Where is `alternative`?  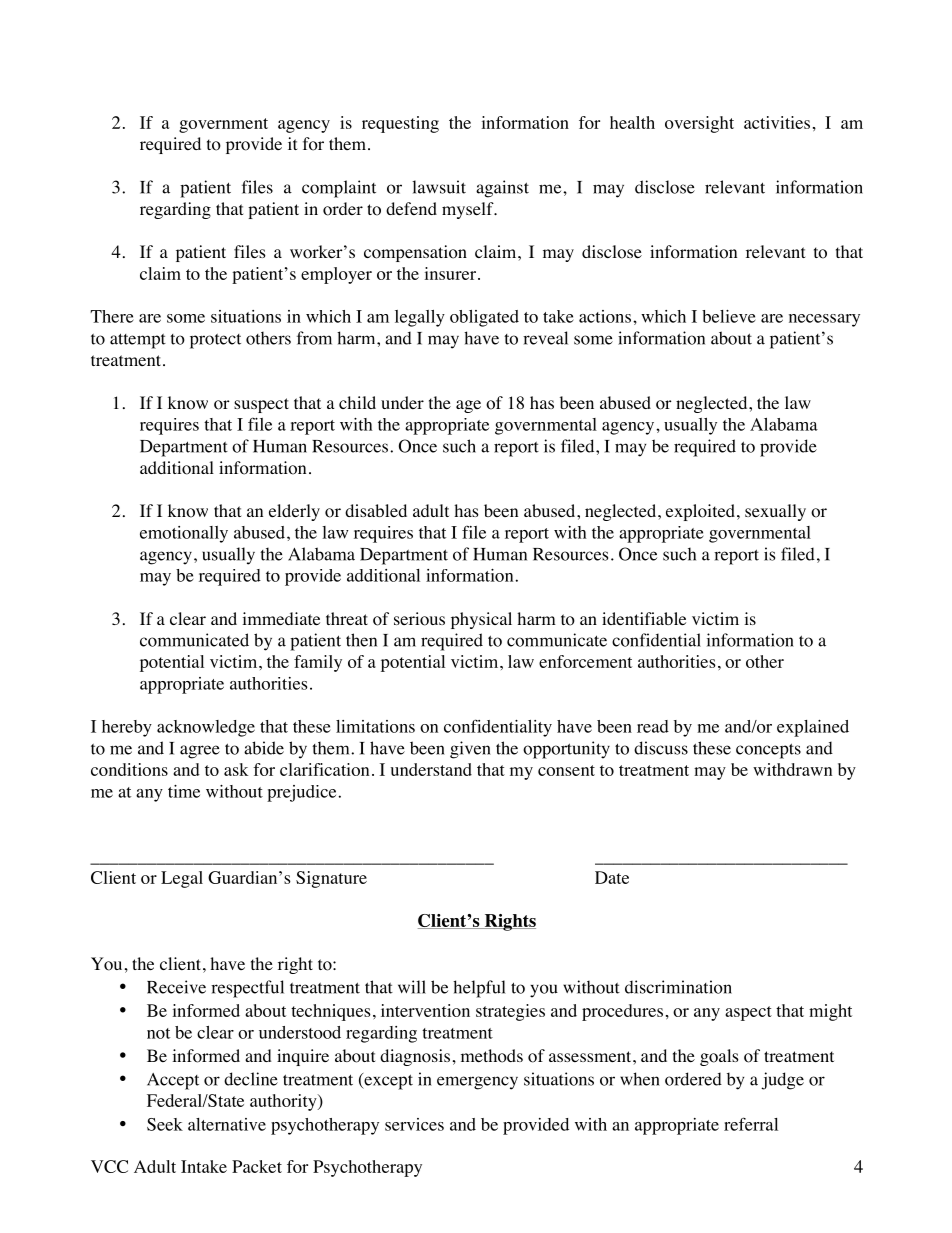 alternative is located at coordinates (227, 1124).
